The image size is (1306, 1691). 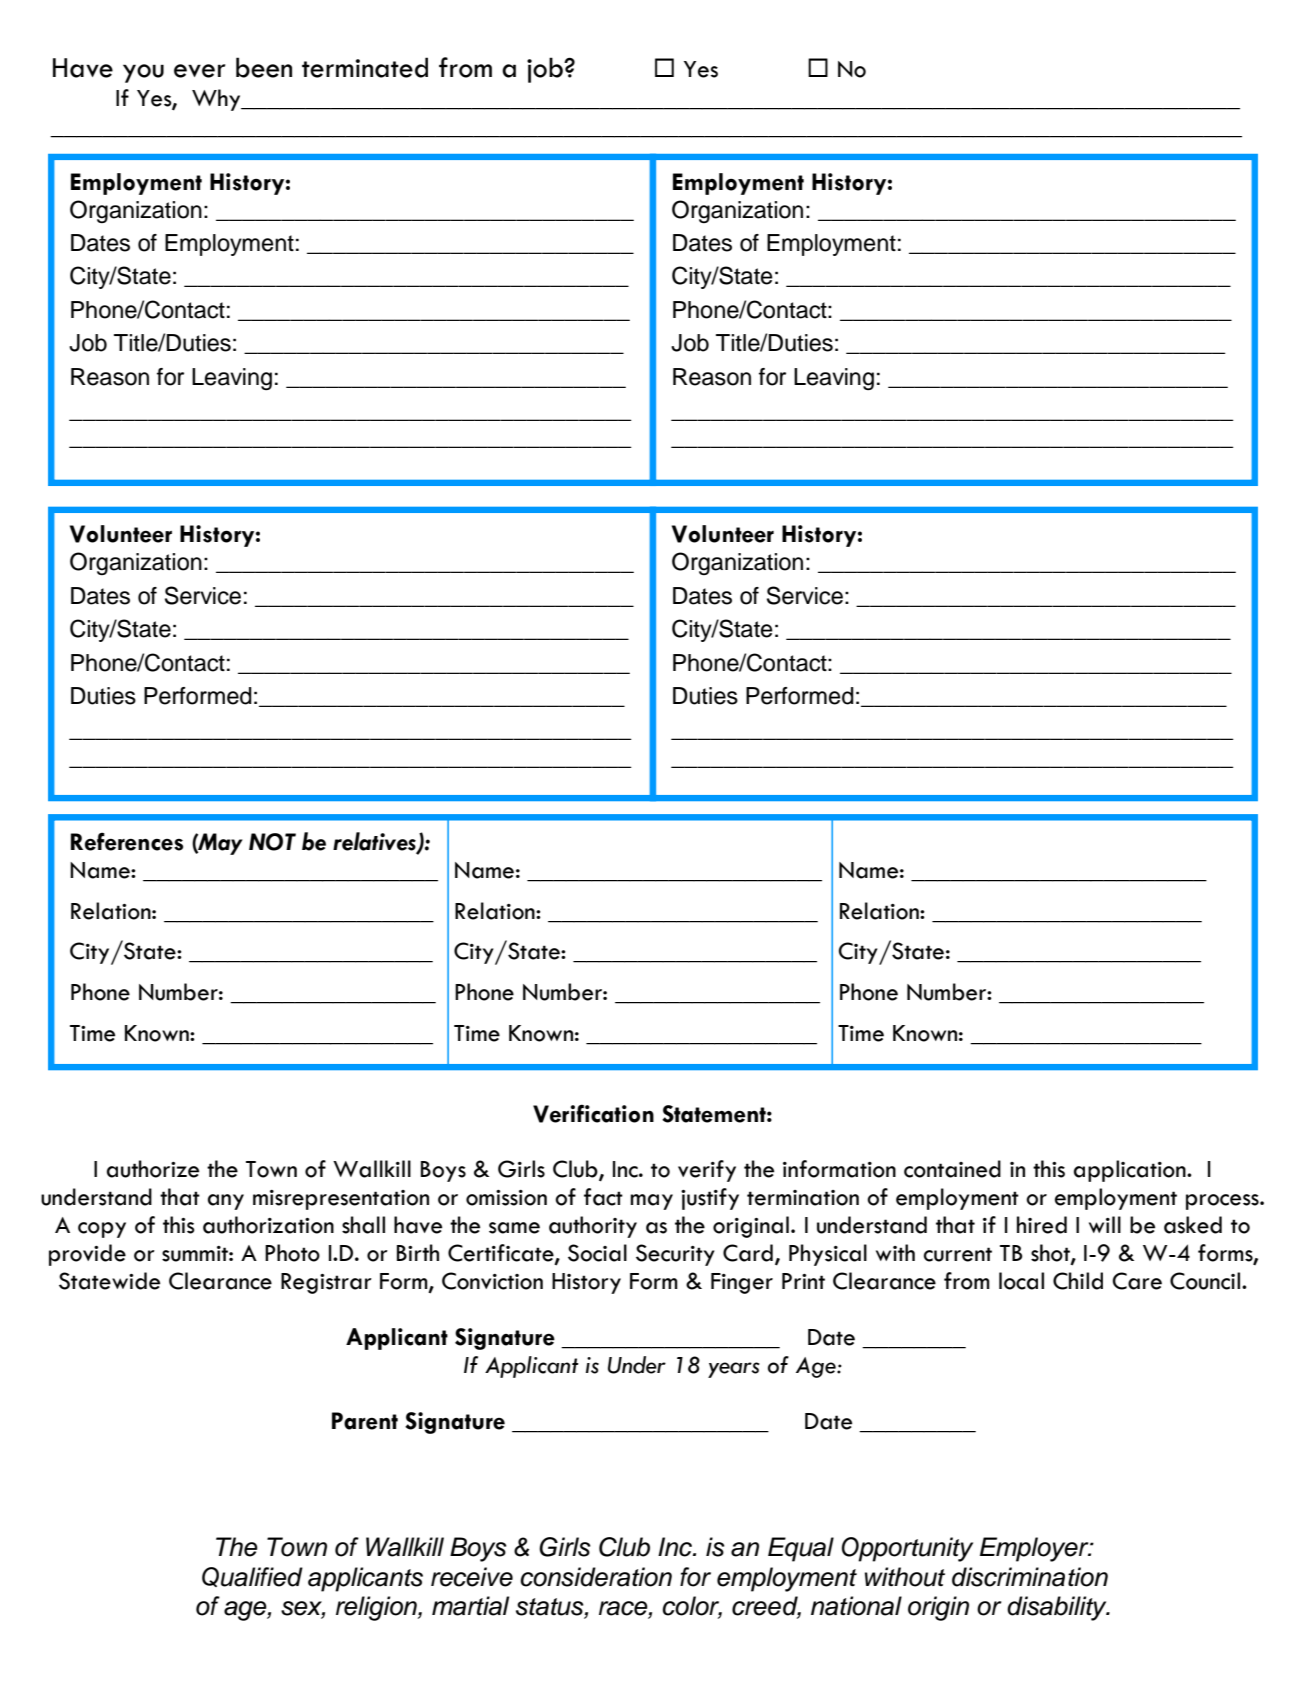 What do you see at coordinates (264, 67) in the image?
I see `been` at bounding box center [264, 67].
